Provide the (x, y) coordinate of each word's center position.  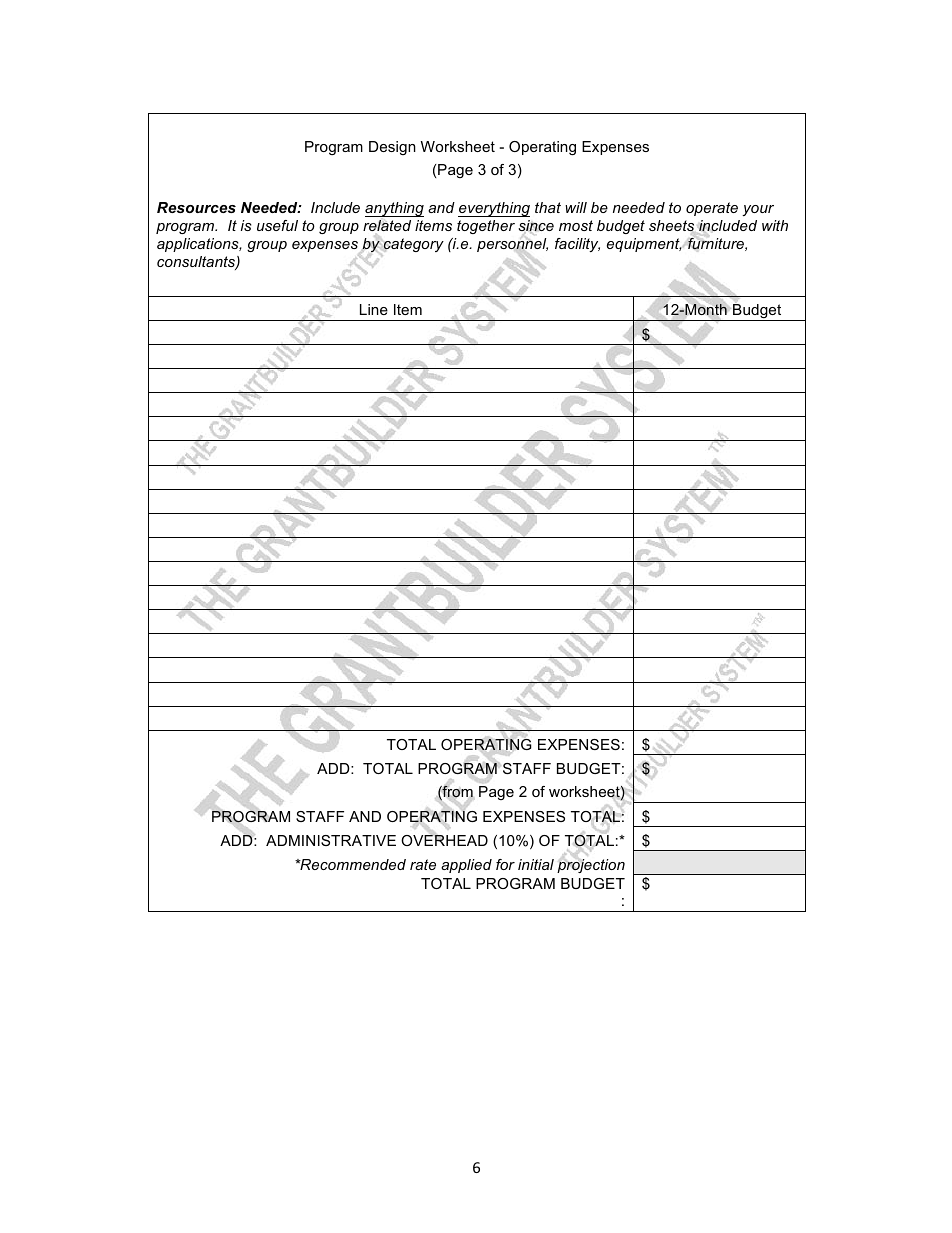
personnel (512, 246)
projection (591, 865)
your (758, 210)
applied (466, 866)
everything (494, 209)
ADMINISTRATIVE (331, 840)
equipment (644, 245)
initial (536, 864)
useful (277, 225)
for (505, 864)
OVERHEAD (444, 839)
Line (374, 309)
